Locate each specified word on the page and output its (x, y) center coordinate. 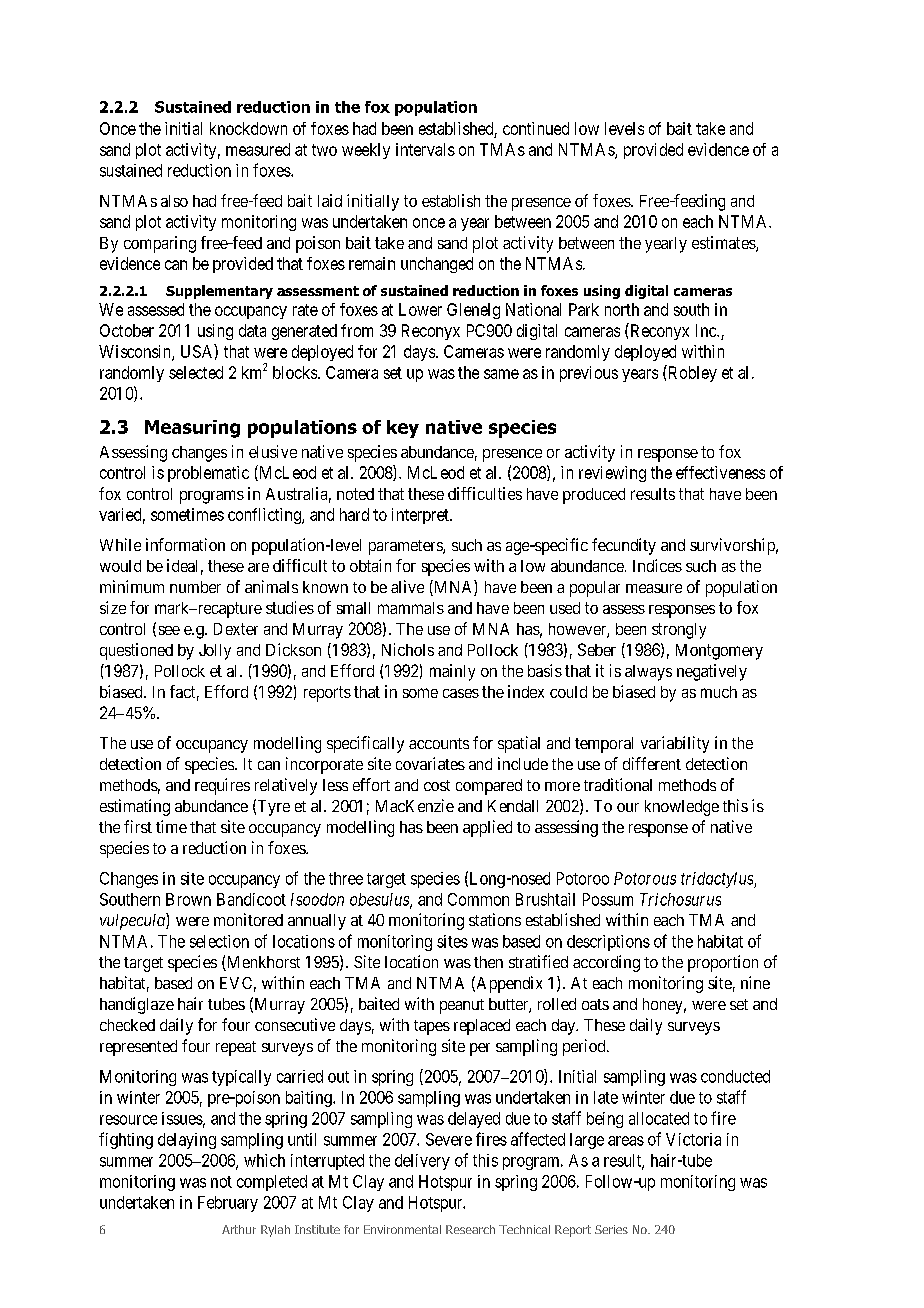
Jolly (215, 652)
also (174, 201)
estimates (724, 244)
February (228, 1204)
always (648, 673)
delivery (422, 1162)
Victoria (693, 1139)
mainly (452, 672)
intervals (425, 149)
